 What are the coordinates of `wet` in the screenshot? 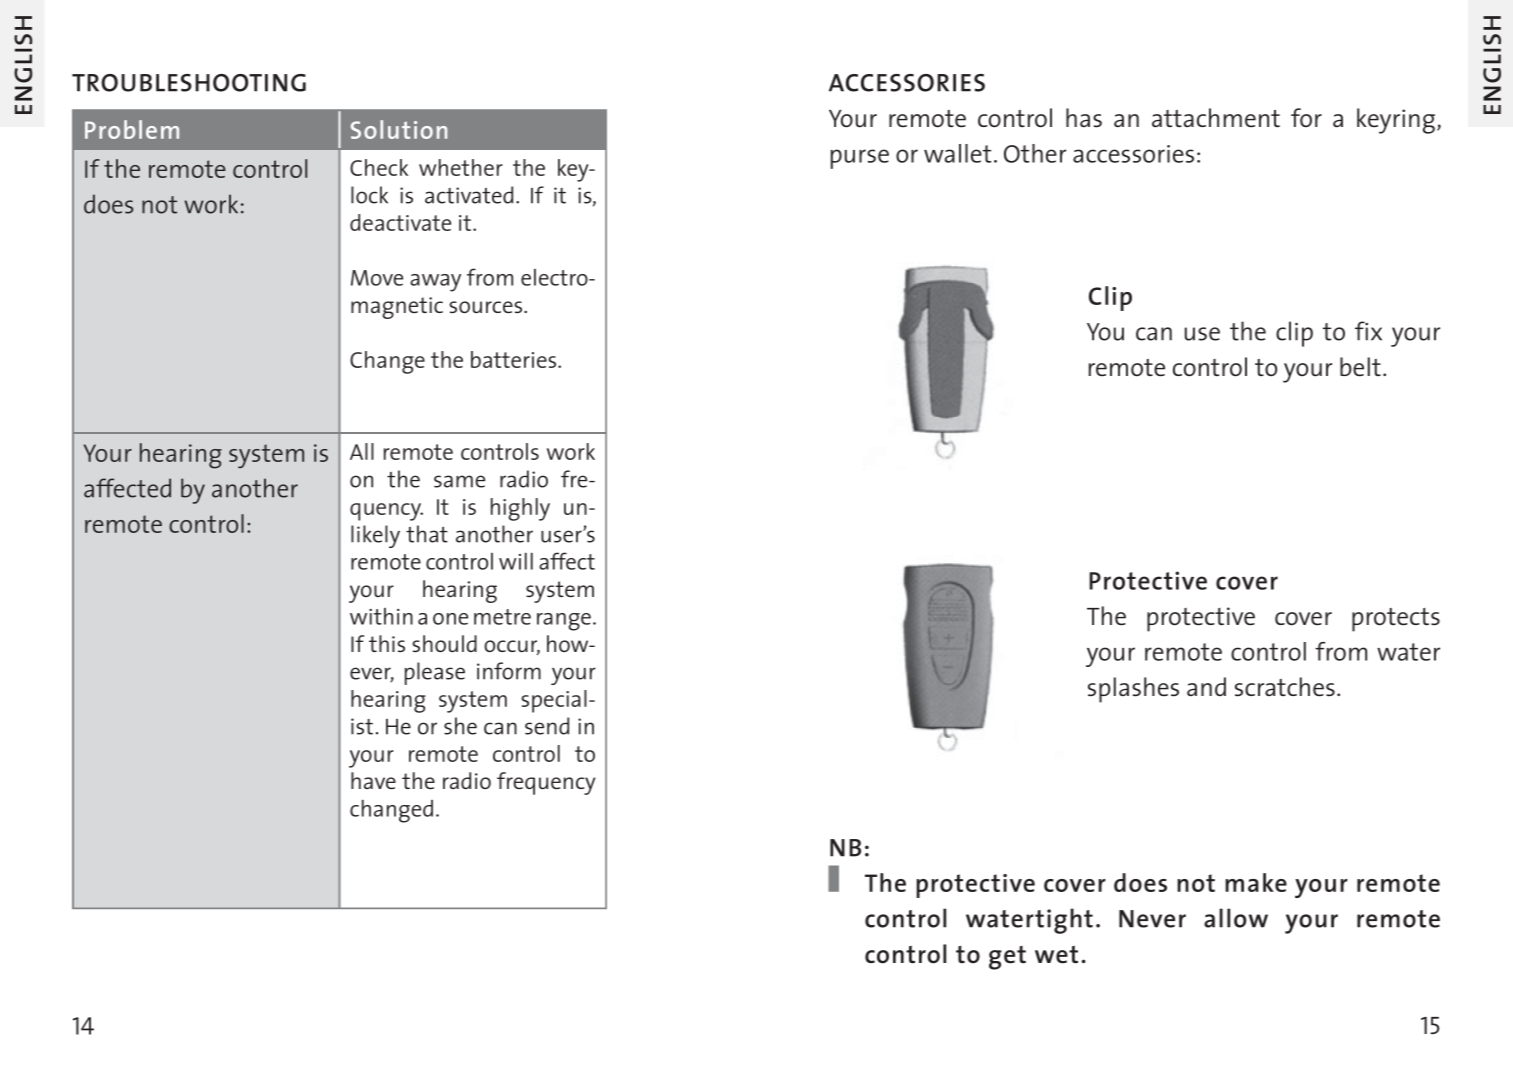 It's located at (1056, 955).
